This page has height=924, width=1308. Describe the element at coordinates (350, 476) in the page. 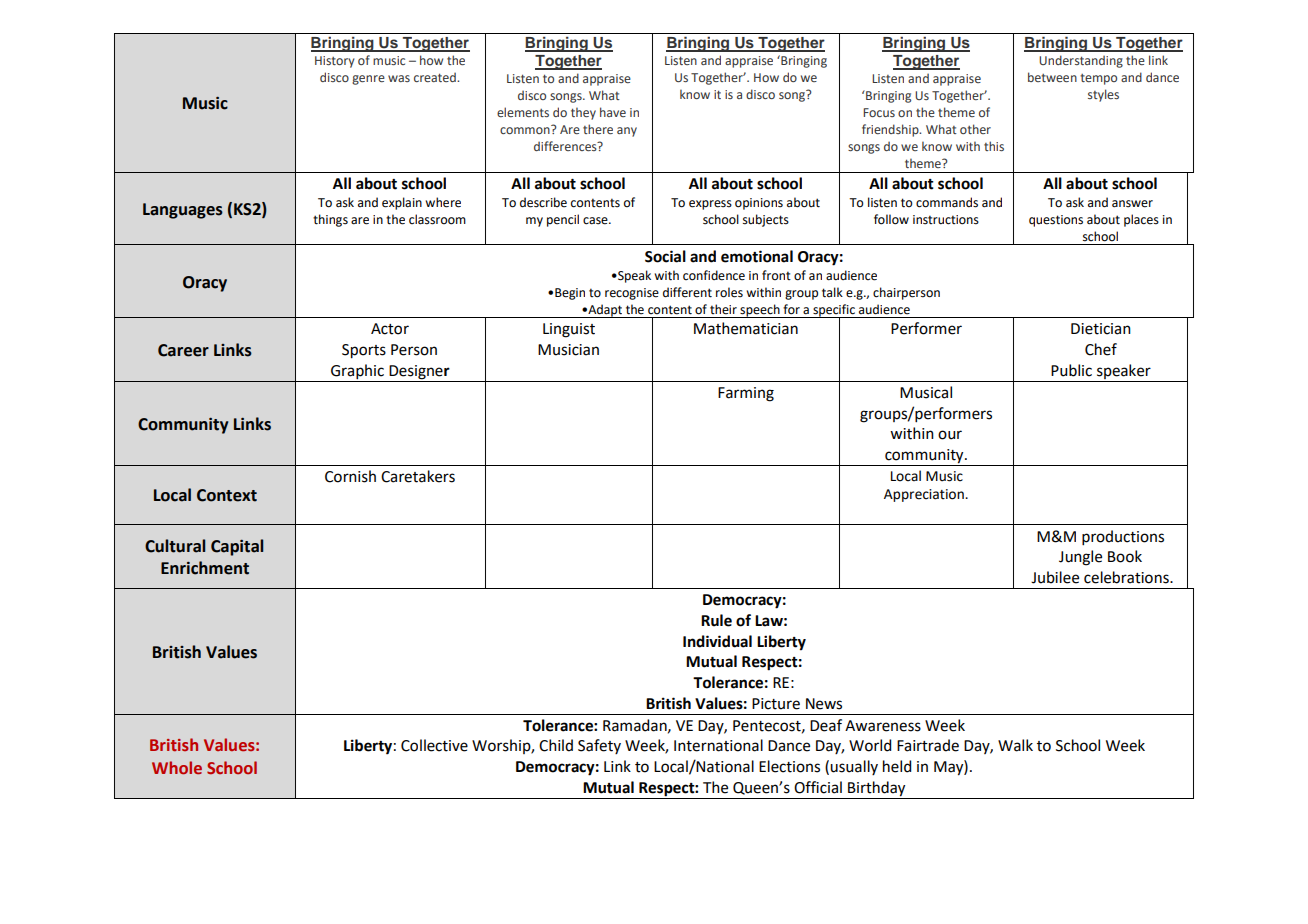

I see `Cornish` at that location.
